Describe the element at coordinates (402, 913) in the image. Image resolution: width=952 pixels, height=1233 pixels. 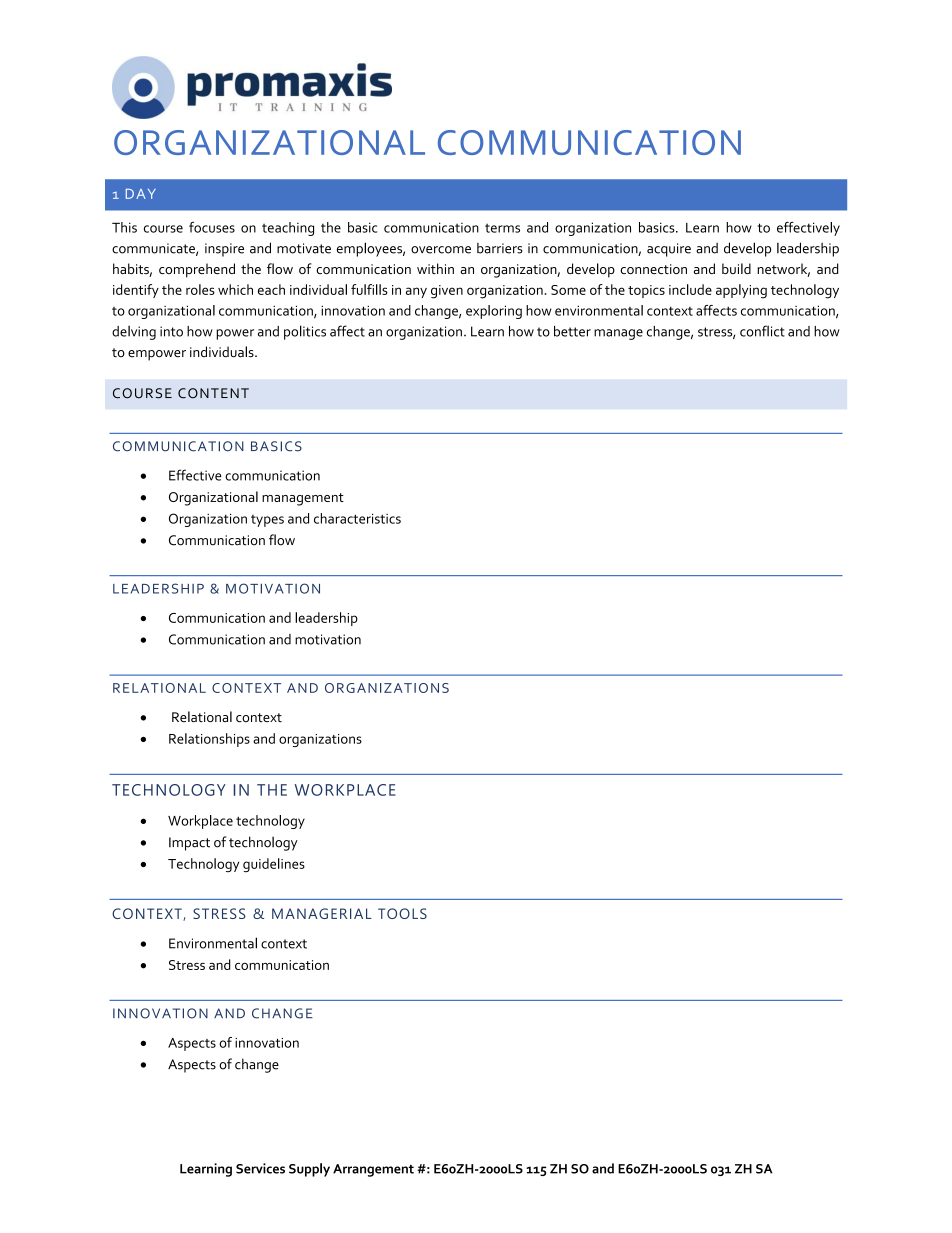
I see `TOOLS` at that location.
